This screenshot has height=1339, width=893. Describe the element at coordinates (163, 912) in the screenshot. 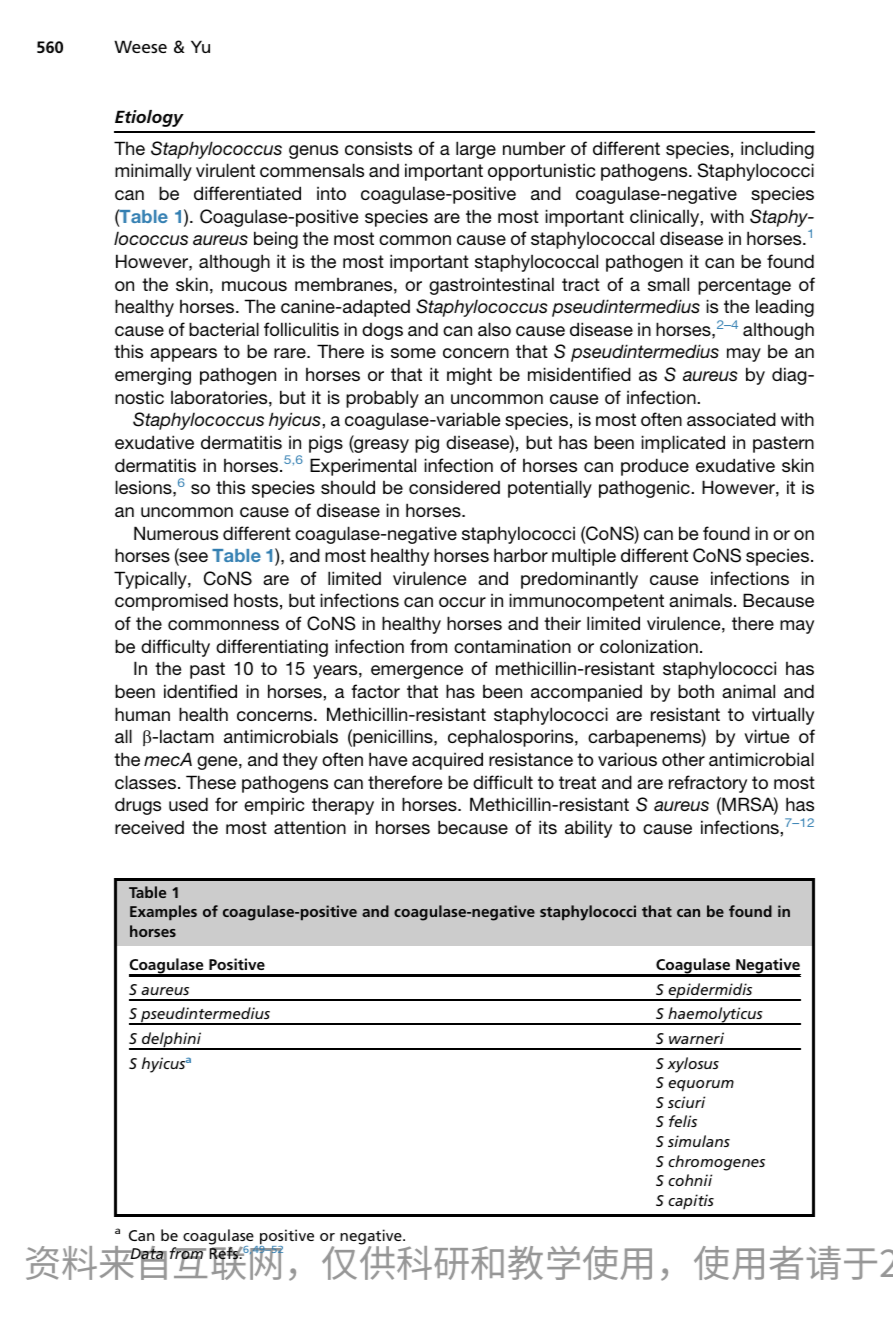

I see `Examples` at that location.
